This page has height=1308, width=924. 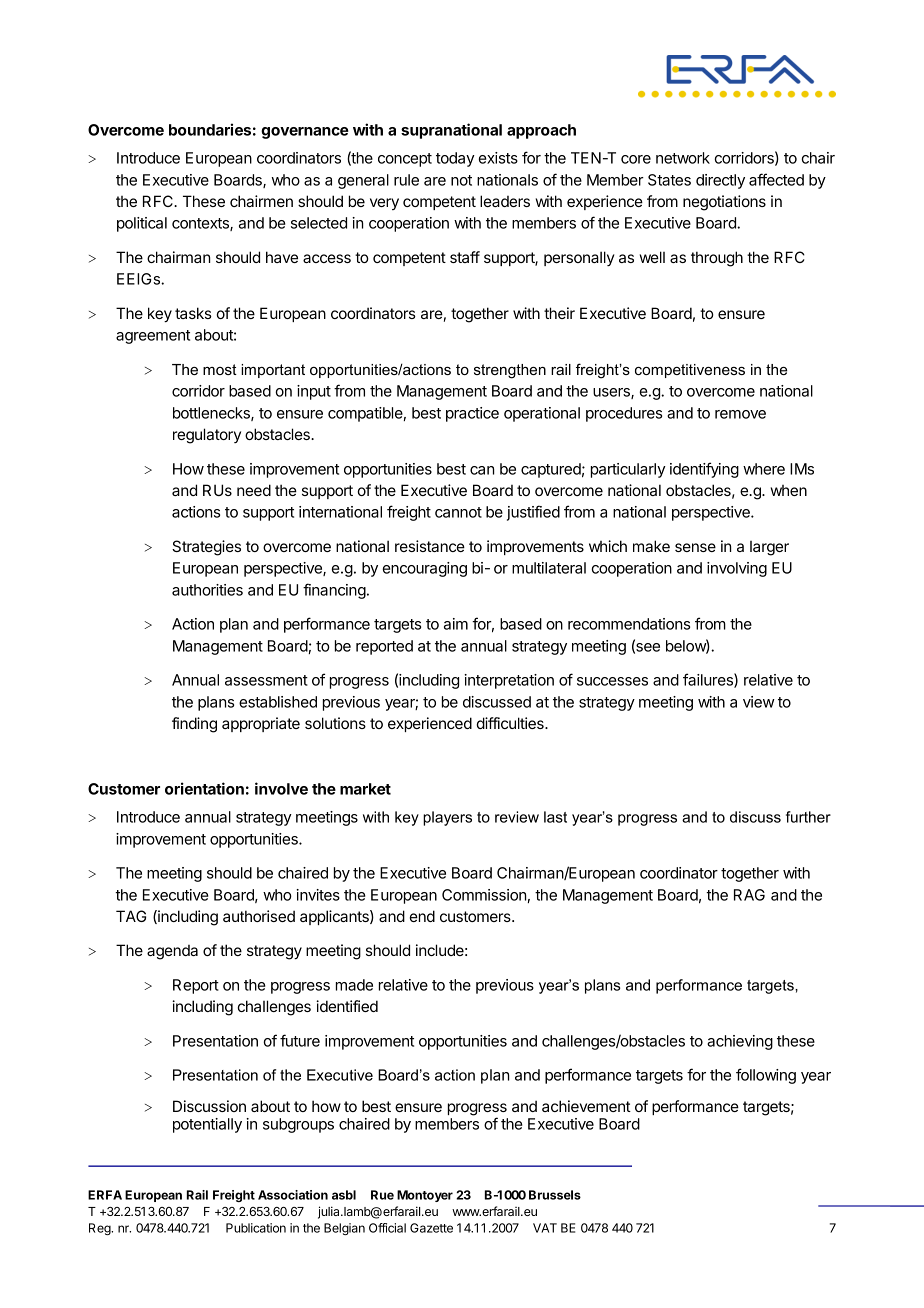 I want to click on contexts, so click(x=201, y=224).
